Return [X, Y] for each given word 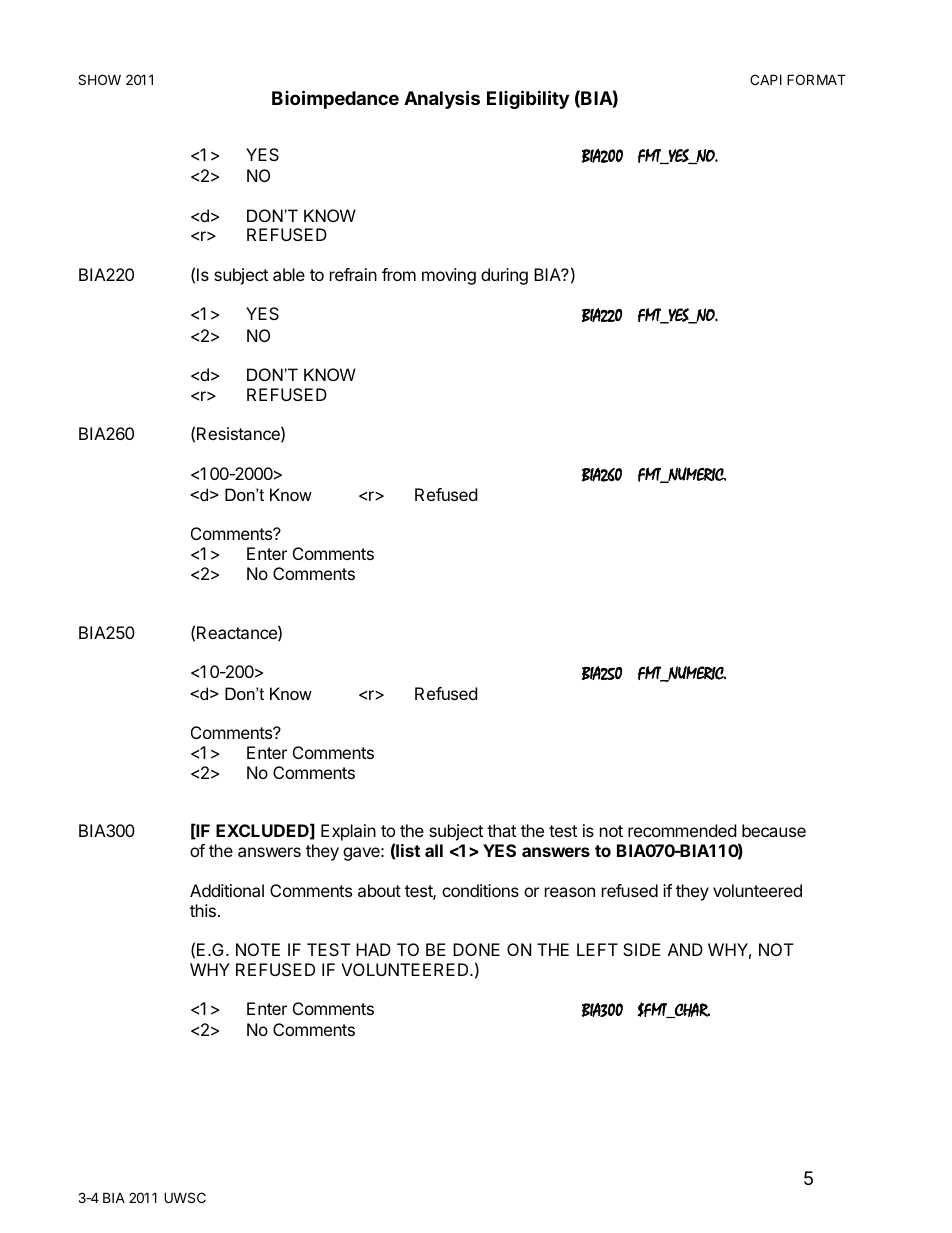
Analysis [442, 99]
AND [685, 949]
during [504, 276]
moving [449, 276]
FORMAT [816, 79]
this [203, 910]
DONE [476, 949]
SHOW [99, 79]
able [289, 274]
